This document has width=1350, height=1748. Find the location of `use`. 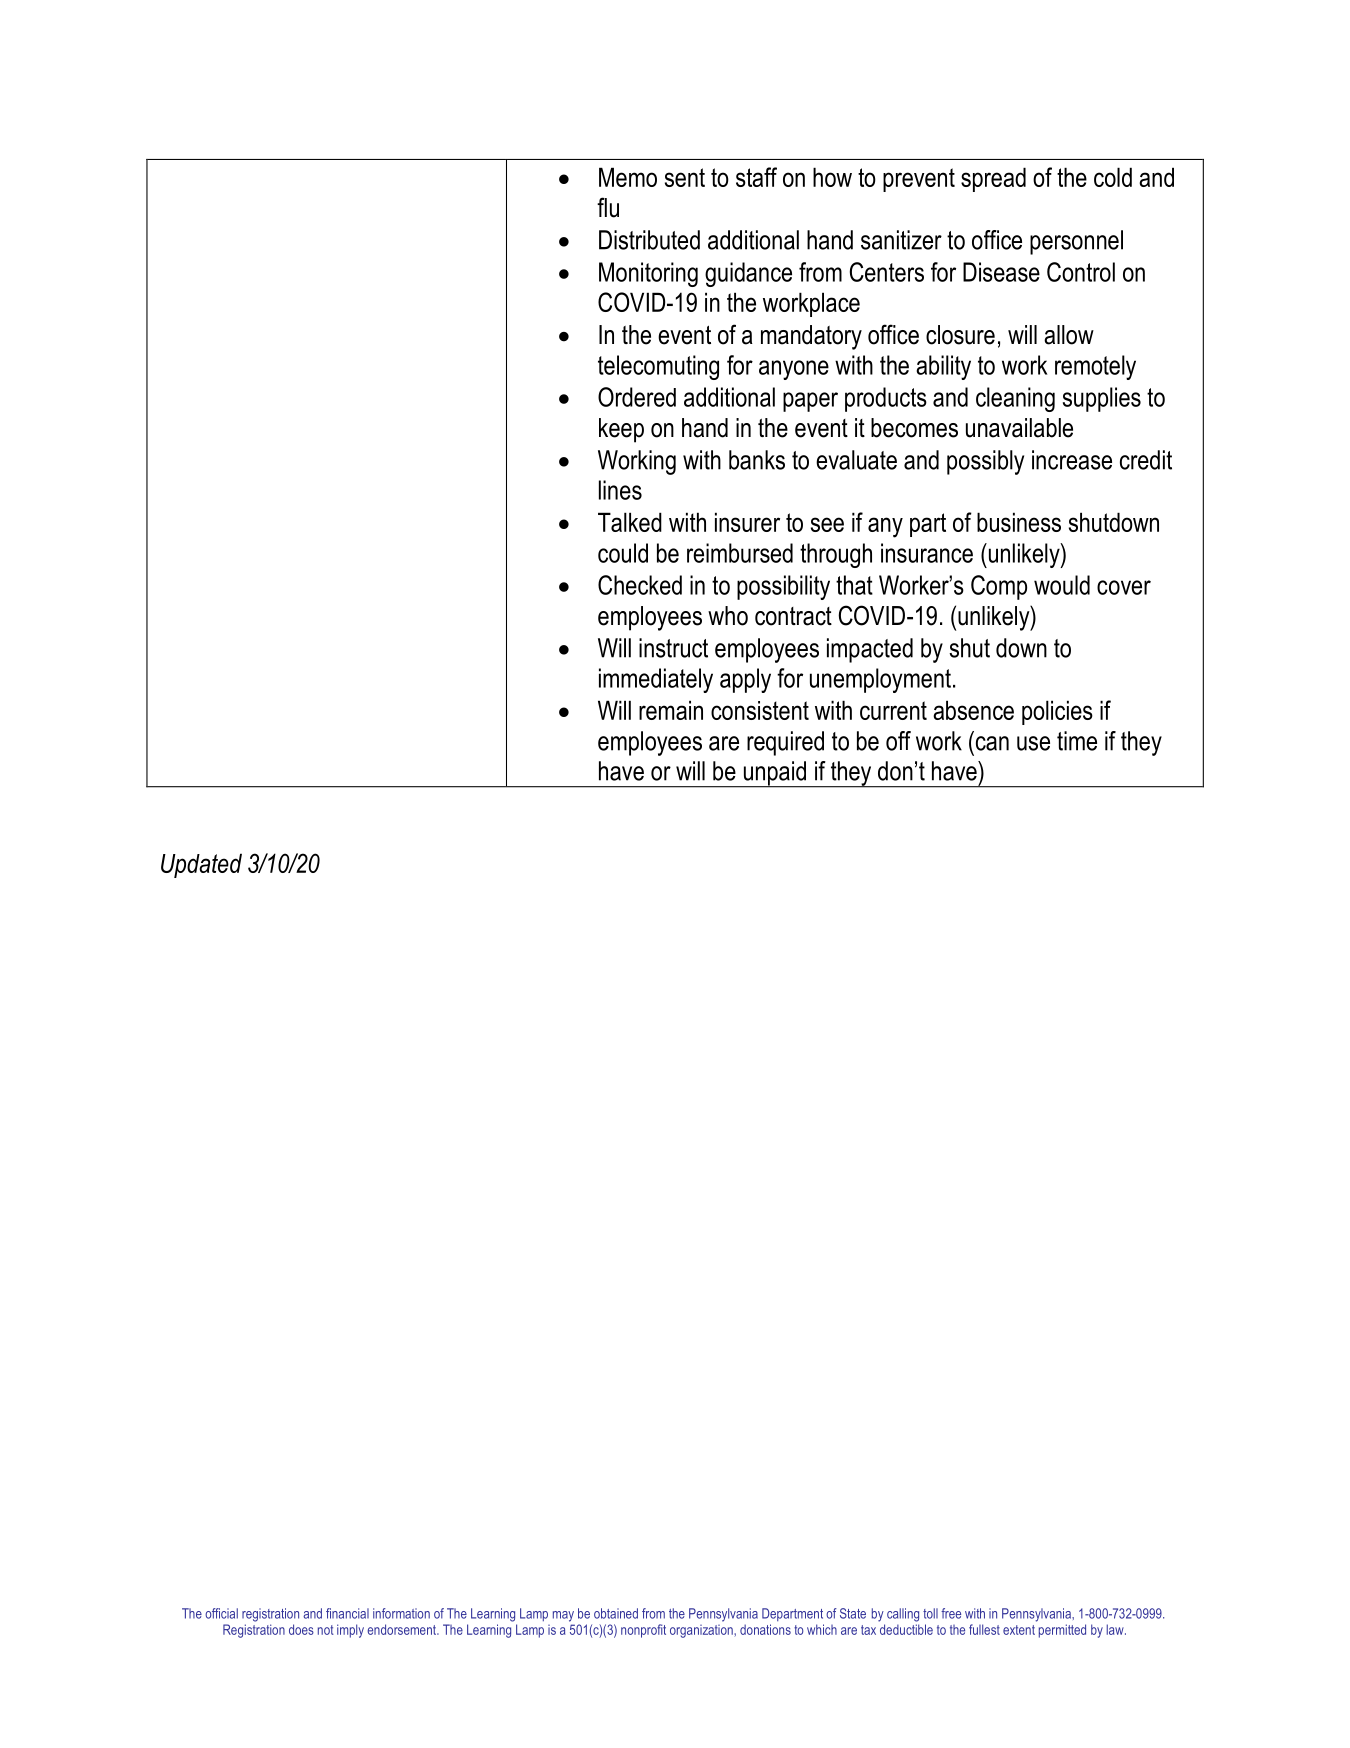

use is located at coordinates (1033, 743).
